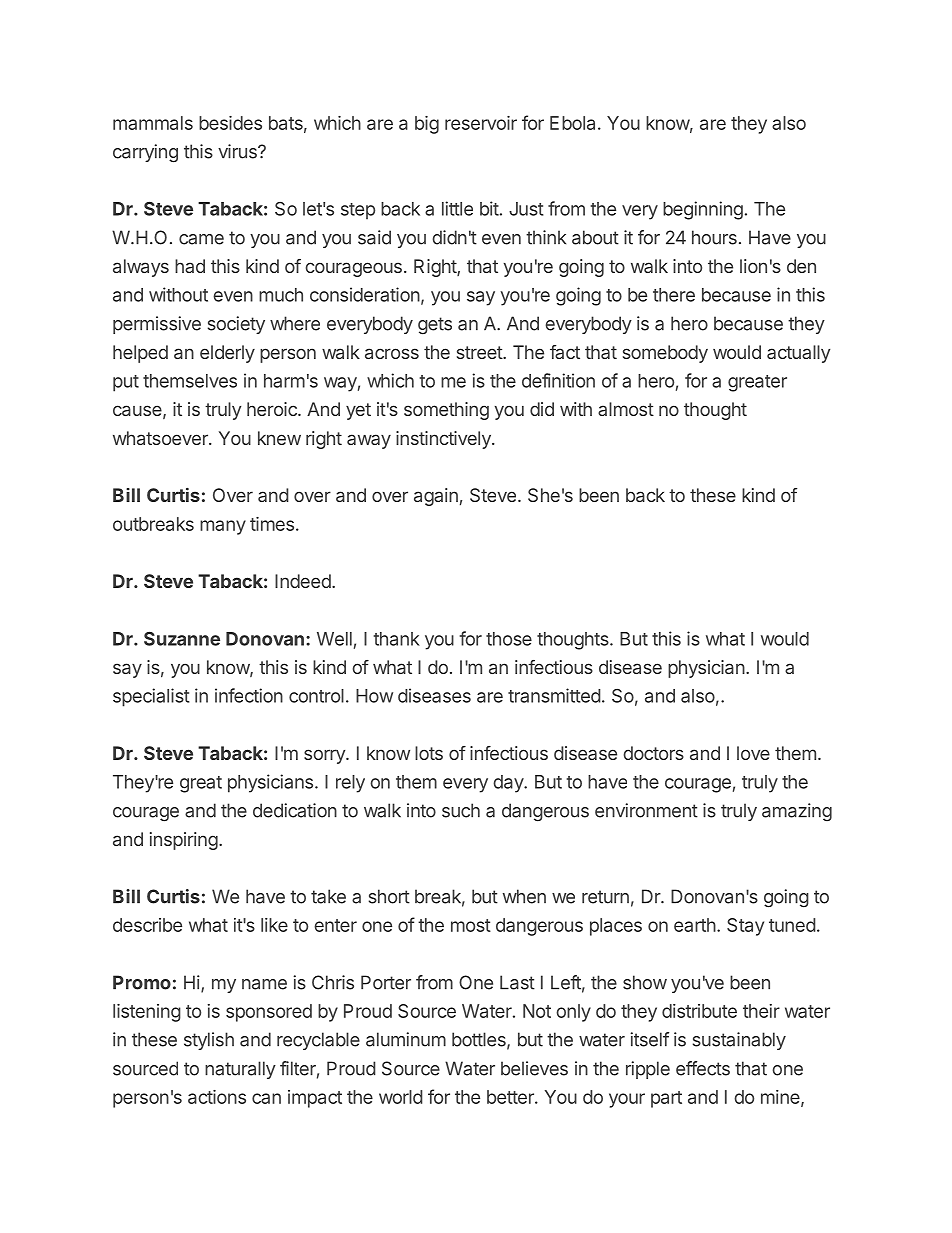 The height and width of the screenshot is (1233, 952). Describe the element at coordinates (509, 639) in the screenshot. I see `those` at that location.
